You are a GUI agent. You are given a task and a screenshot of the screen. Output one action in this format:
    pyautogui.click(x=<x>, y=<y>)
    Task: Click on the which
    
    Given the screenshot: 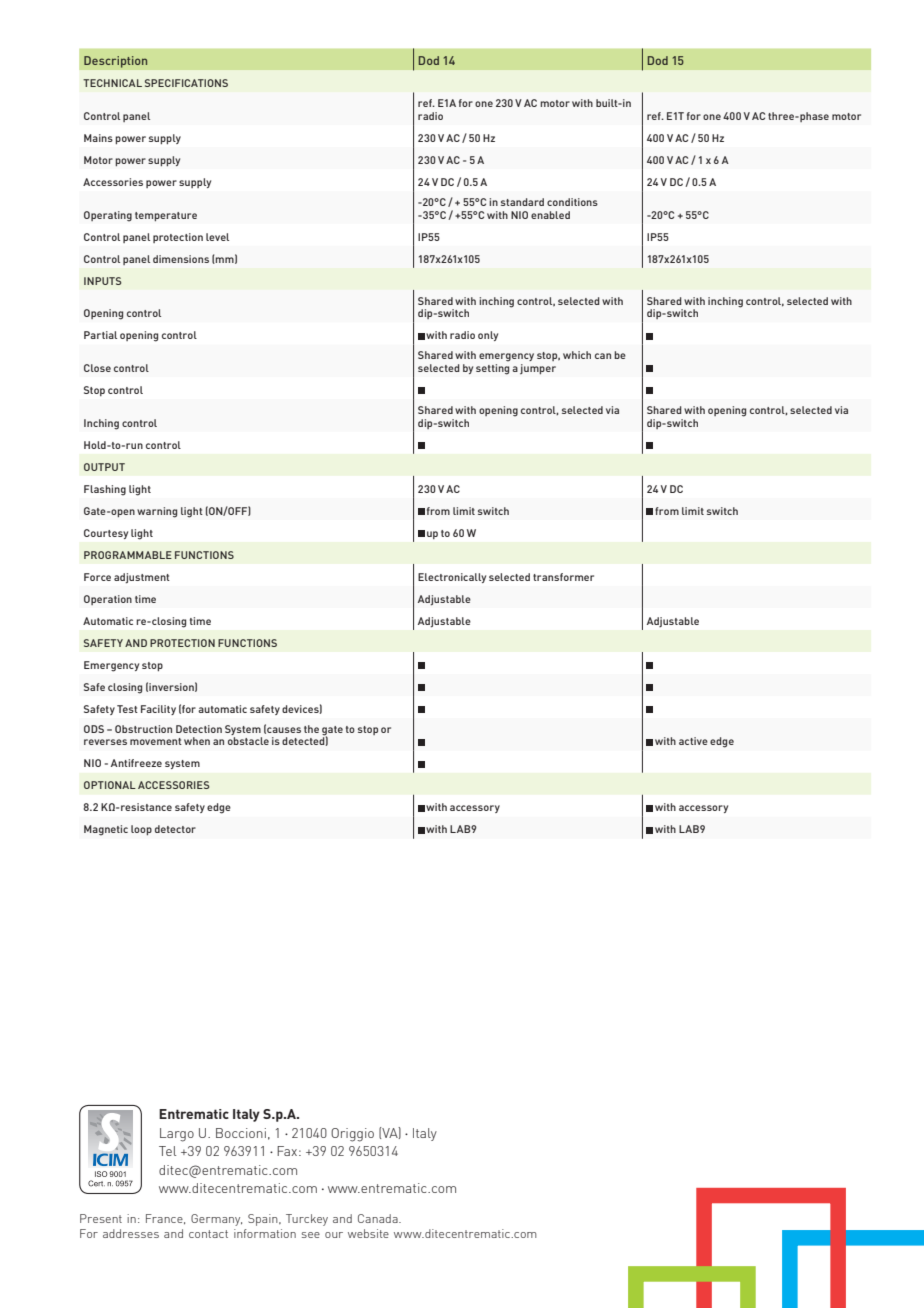 What is the action you would take?
    pyautogui.click(x=577, y=355)
